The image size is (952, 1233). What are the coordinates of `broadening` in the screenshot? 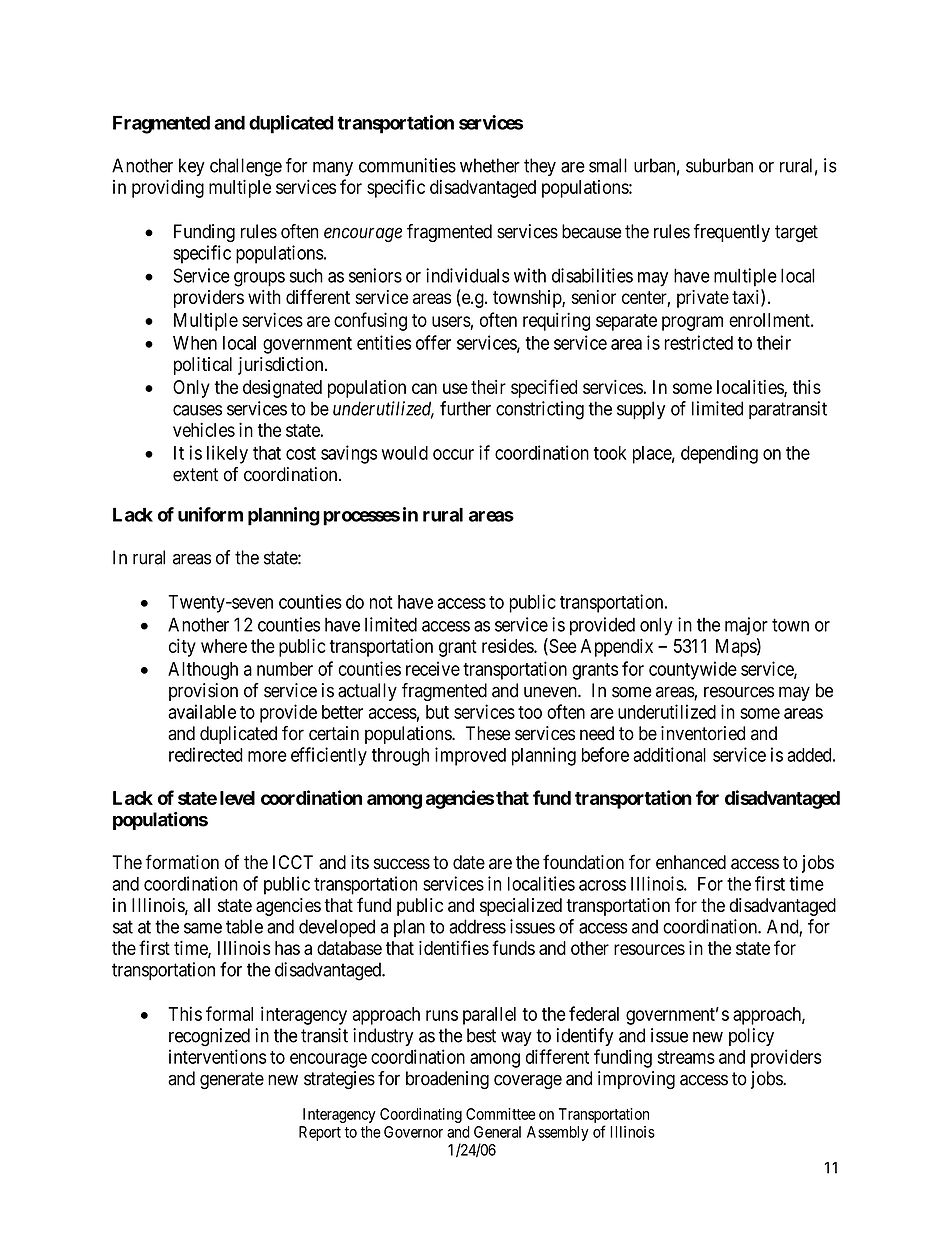 It's located at (447, 1080).
